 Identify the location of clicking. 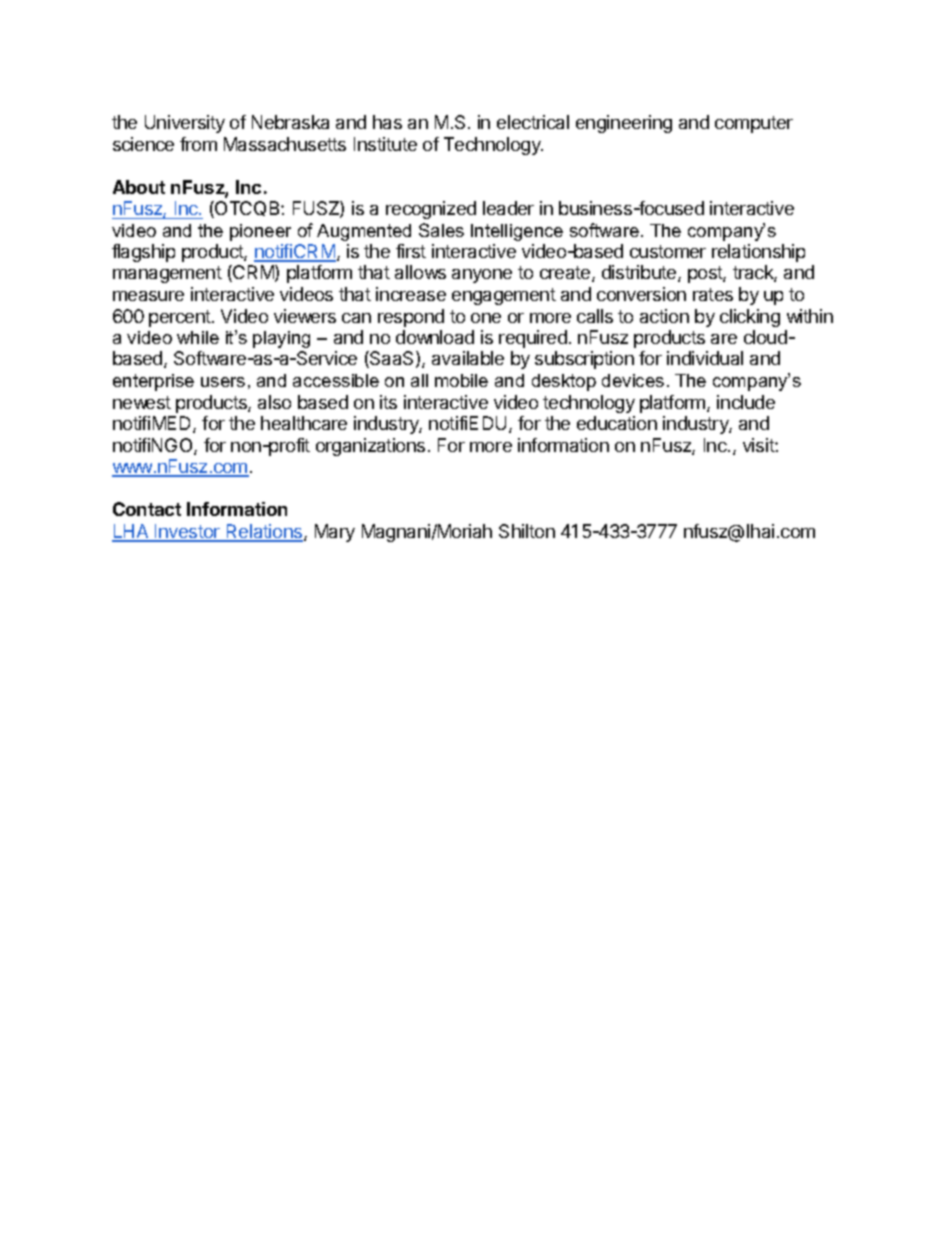
(750, 318).
